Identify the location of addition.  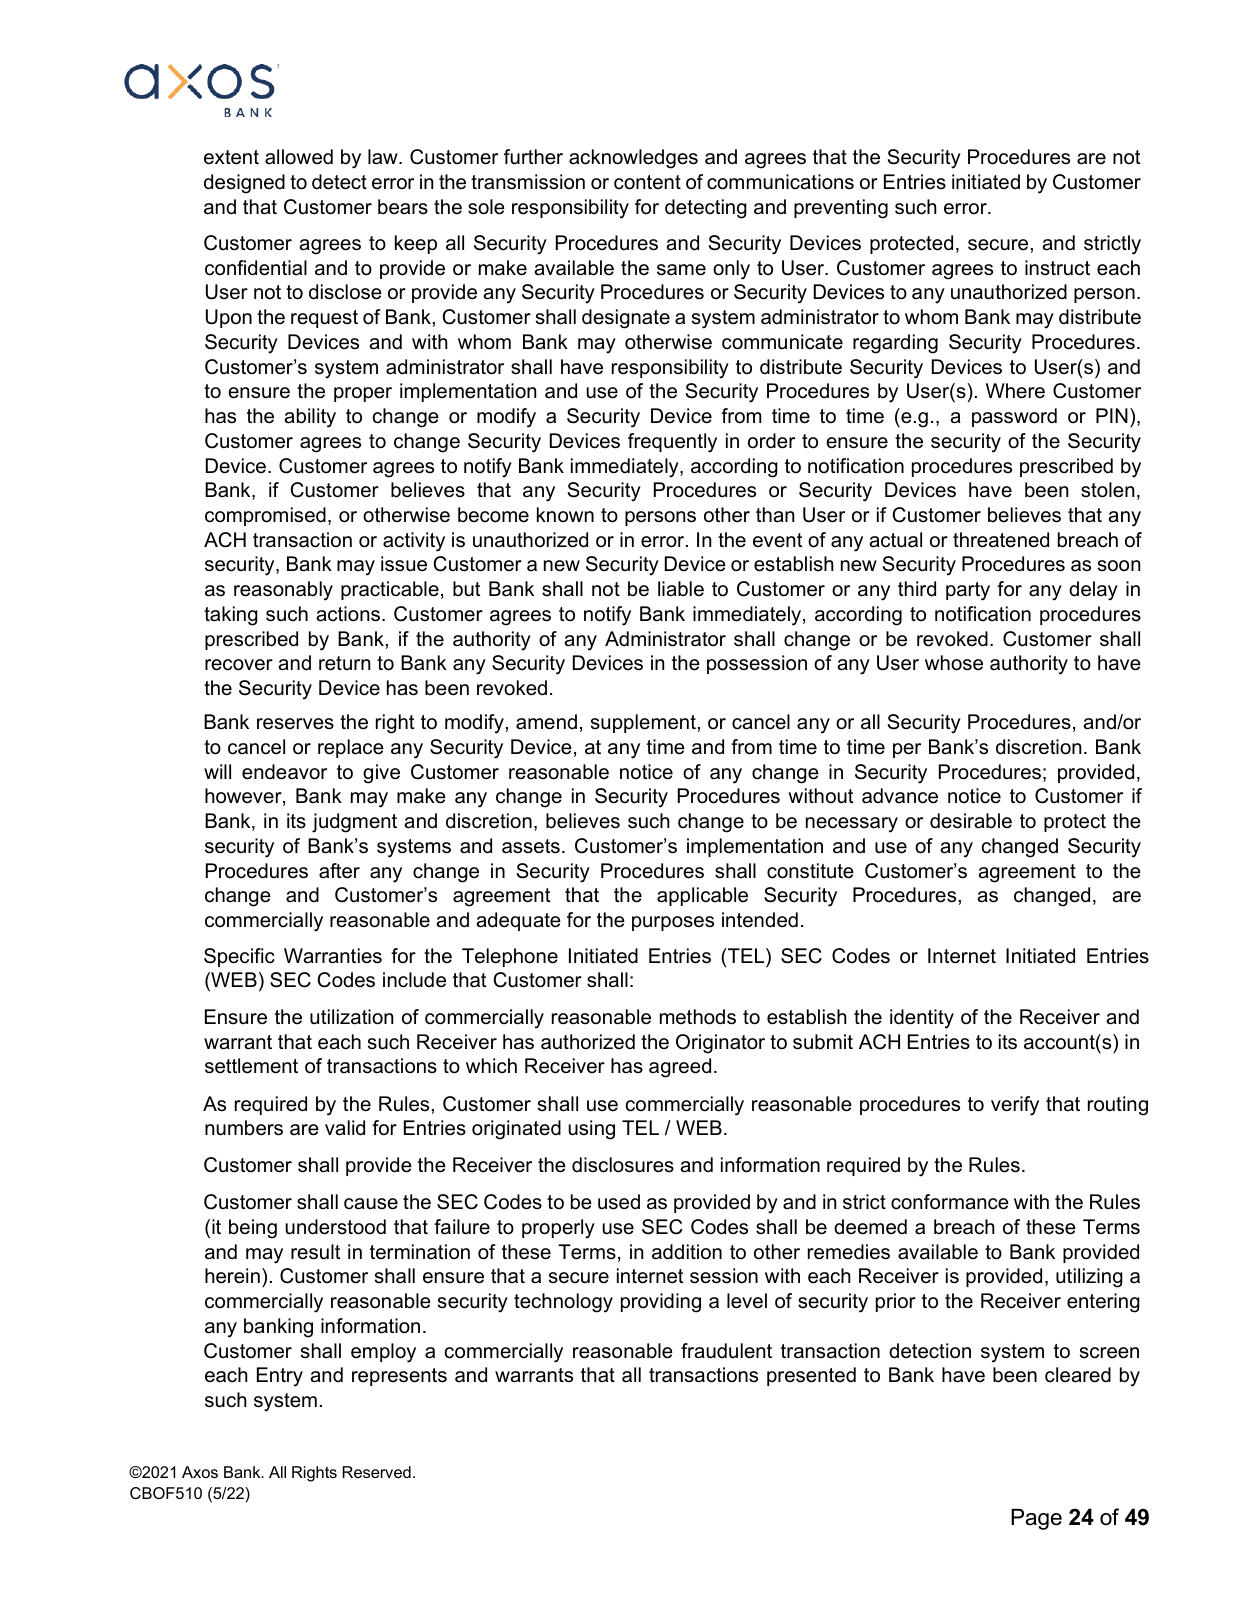
(687, 1252).
